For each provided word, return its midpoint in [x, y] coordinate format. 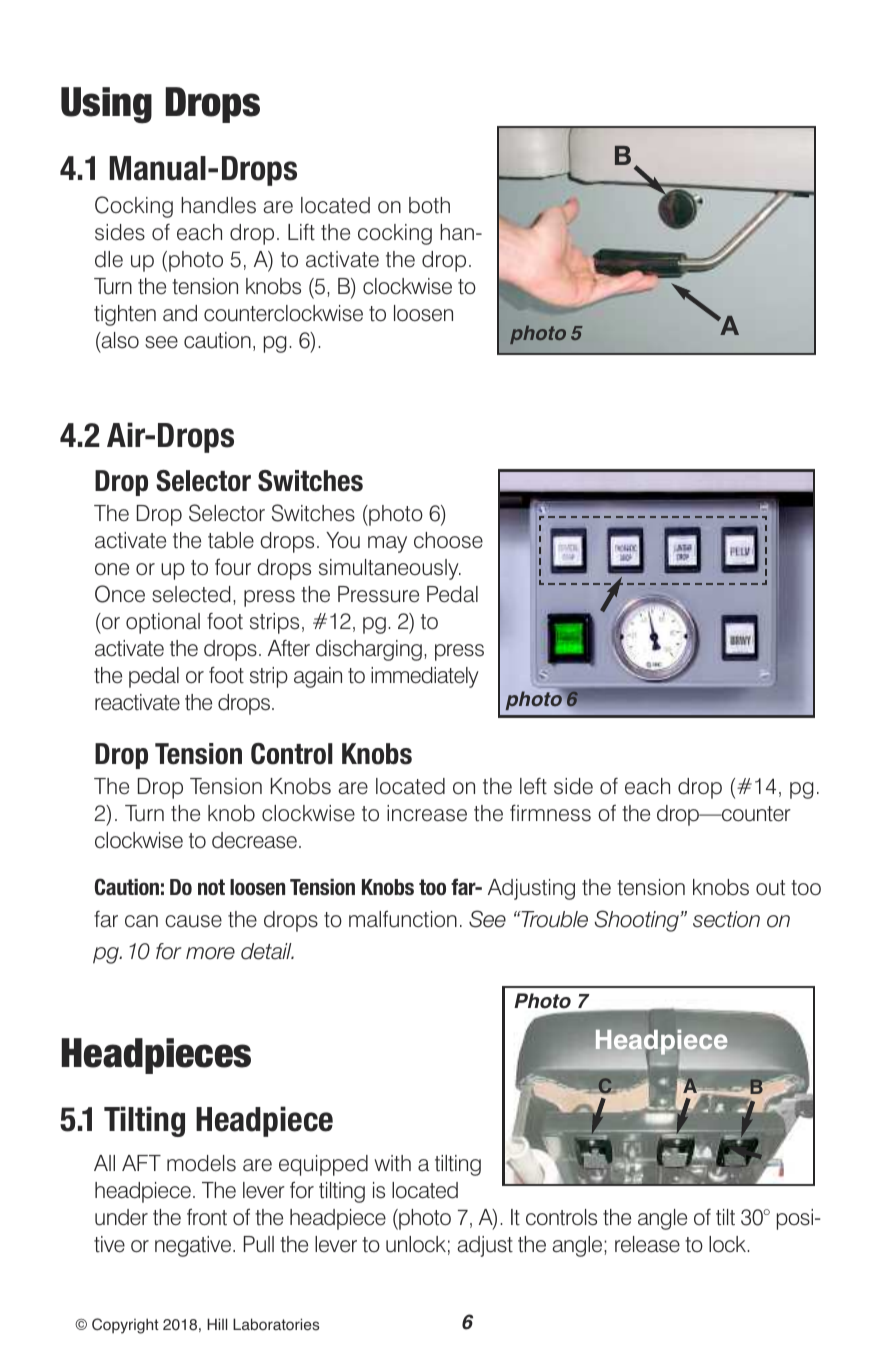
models [201, 1163]
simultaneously [390, 569]
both [429, 205]
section [726, 919]
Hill [217, 1324]
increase [427, 813]
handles [218, 205]
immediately [425, 677]
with [392, 1163]
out [770, 888]
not [211, 887]
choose [448, 540]
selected [191, 594]
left [533, 786]
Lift [301, 232]
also [119, 341]
